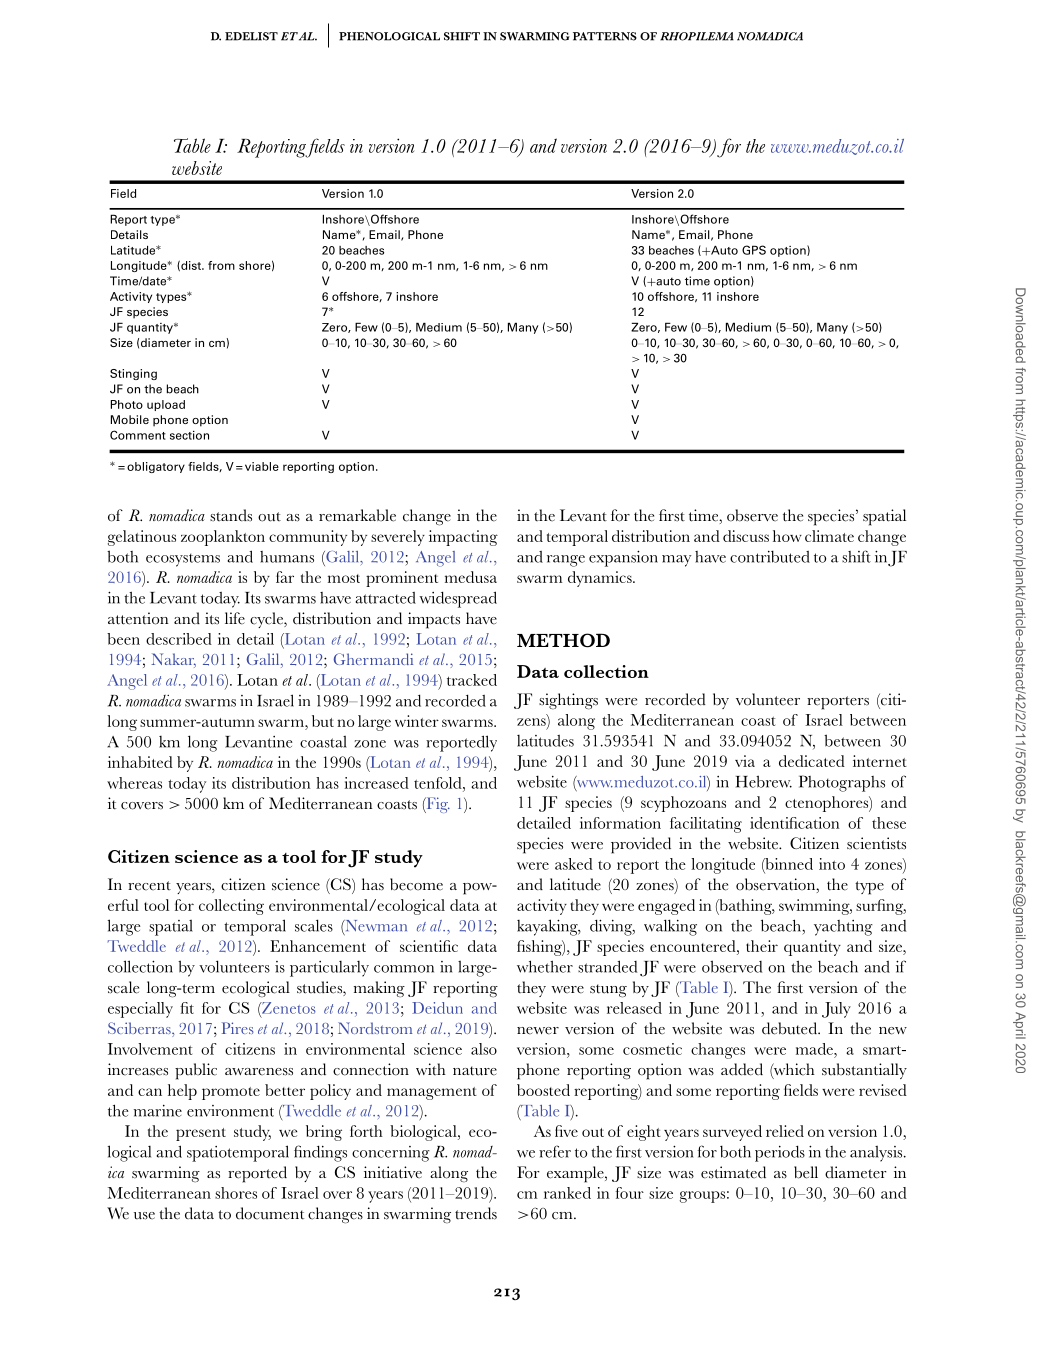 This screenshot has width=1054, height=1361. What do you see at coordinates (133, 374) in the screenshot?
I see `Stinging` at bounding box center [133, 374].
